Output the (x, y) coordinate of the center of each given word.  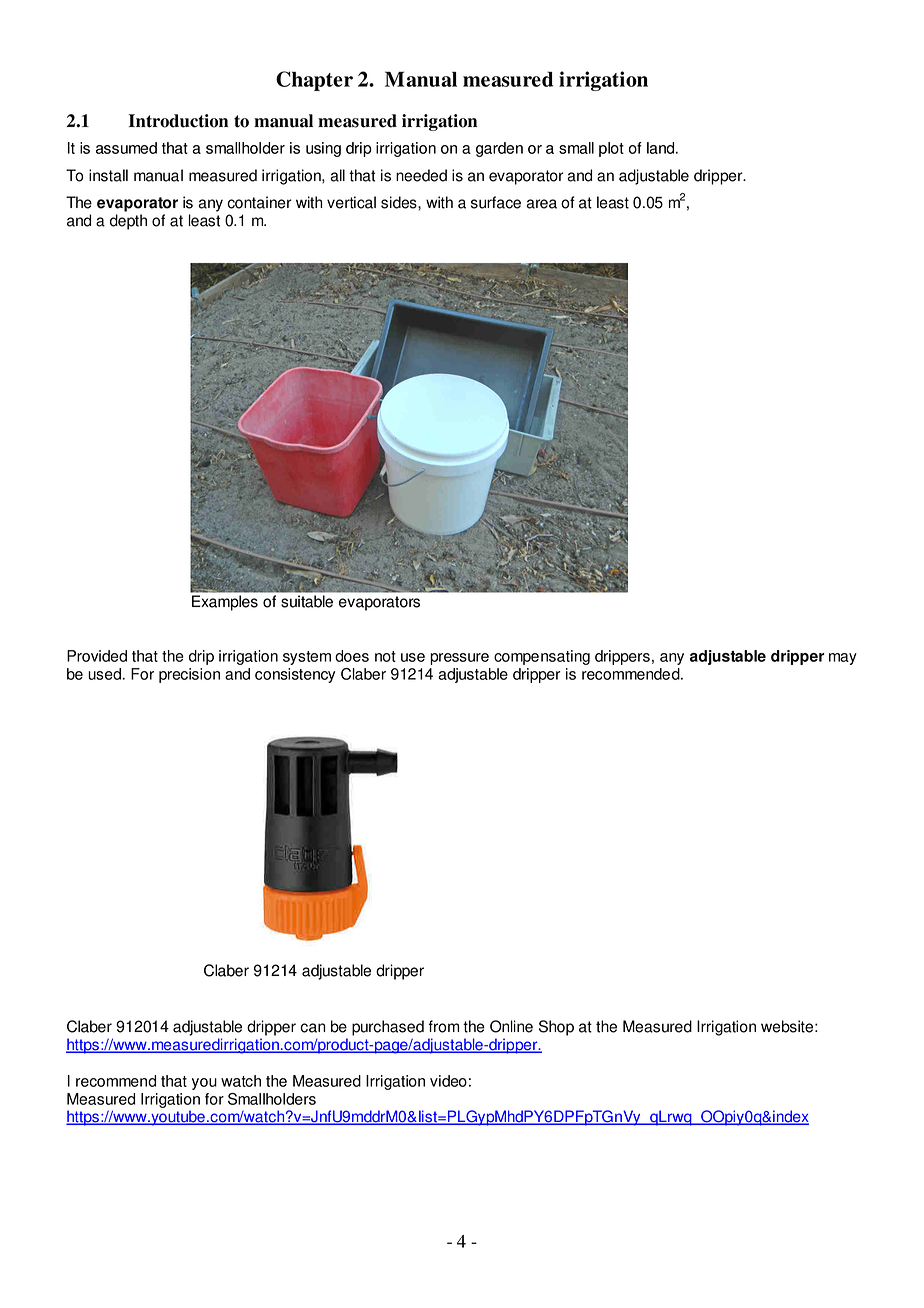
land (662, 148)
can (312, 1028)
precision (189, 675)
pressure (459, 659)
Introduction (178, 121)
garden (499, 149)
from (443, 1026)
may (843, 659)
